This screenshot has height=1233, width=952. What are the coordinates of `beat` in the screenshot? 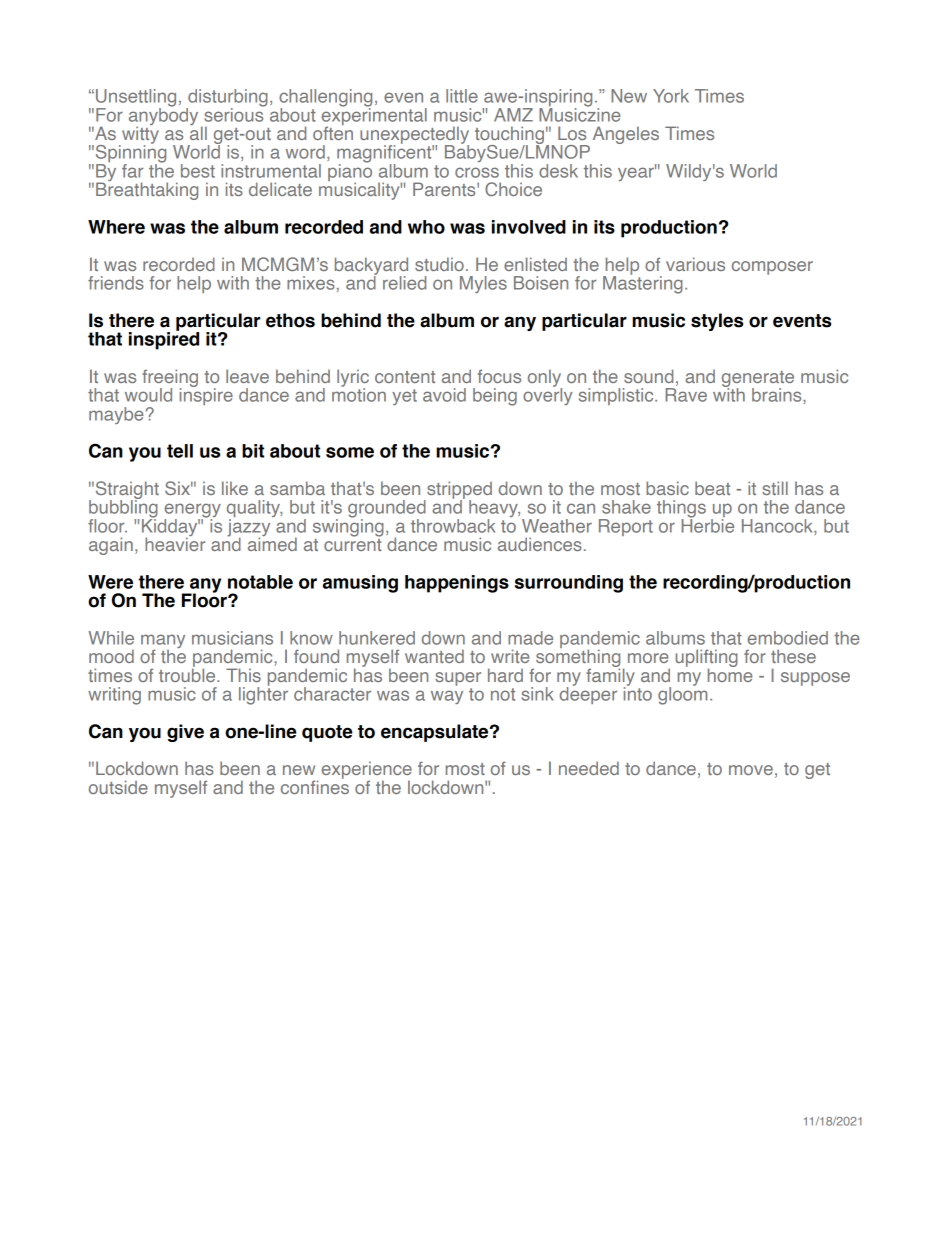 It's located at (712, 488).
